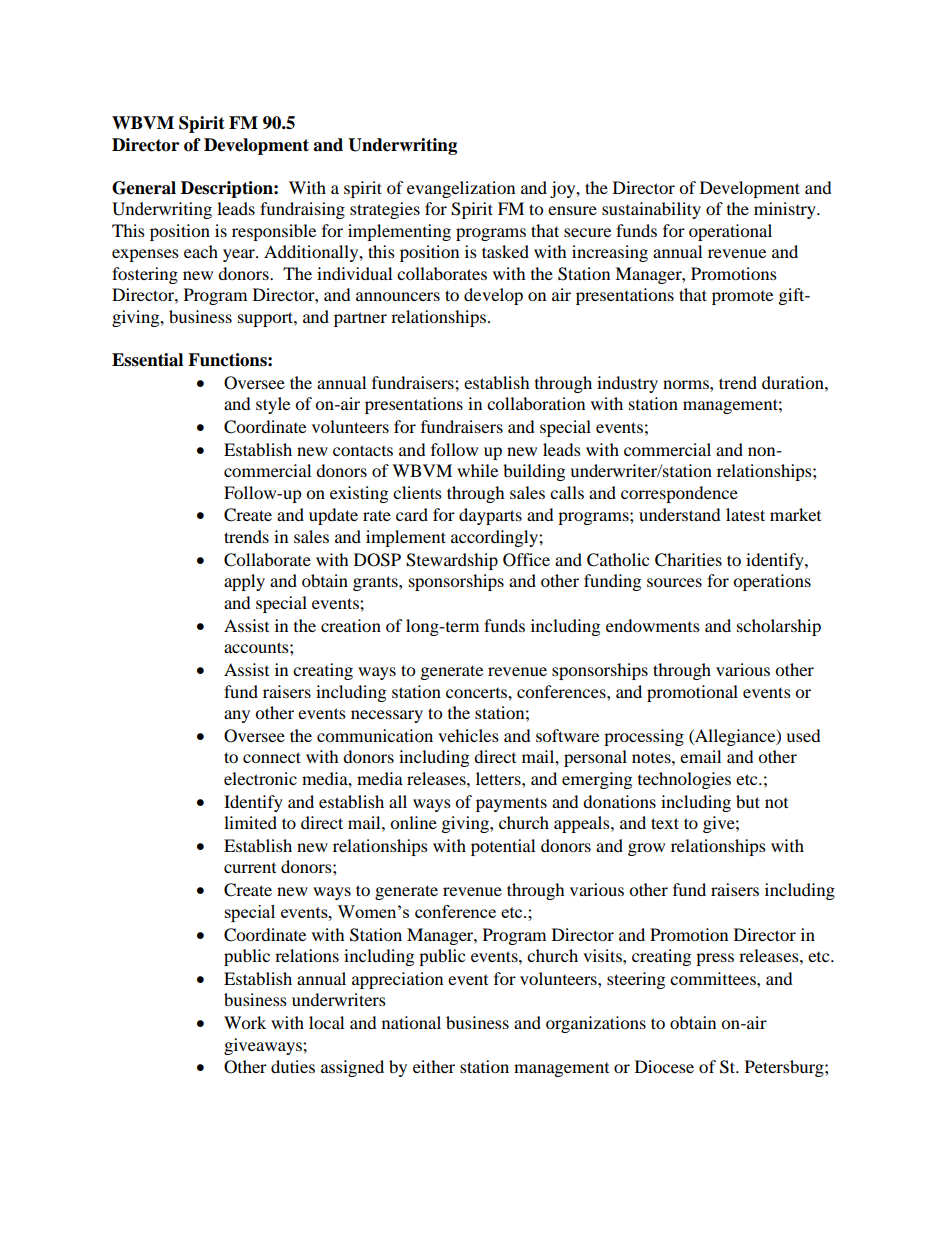  Describe the element at coordinates (245, 1022) in the screenshot. I see `Work` at that location.
